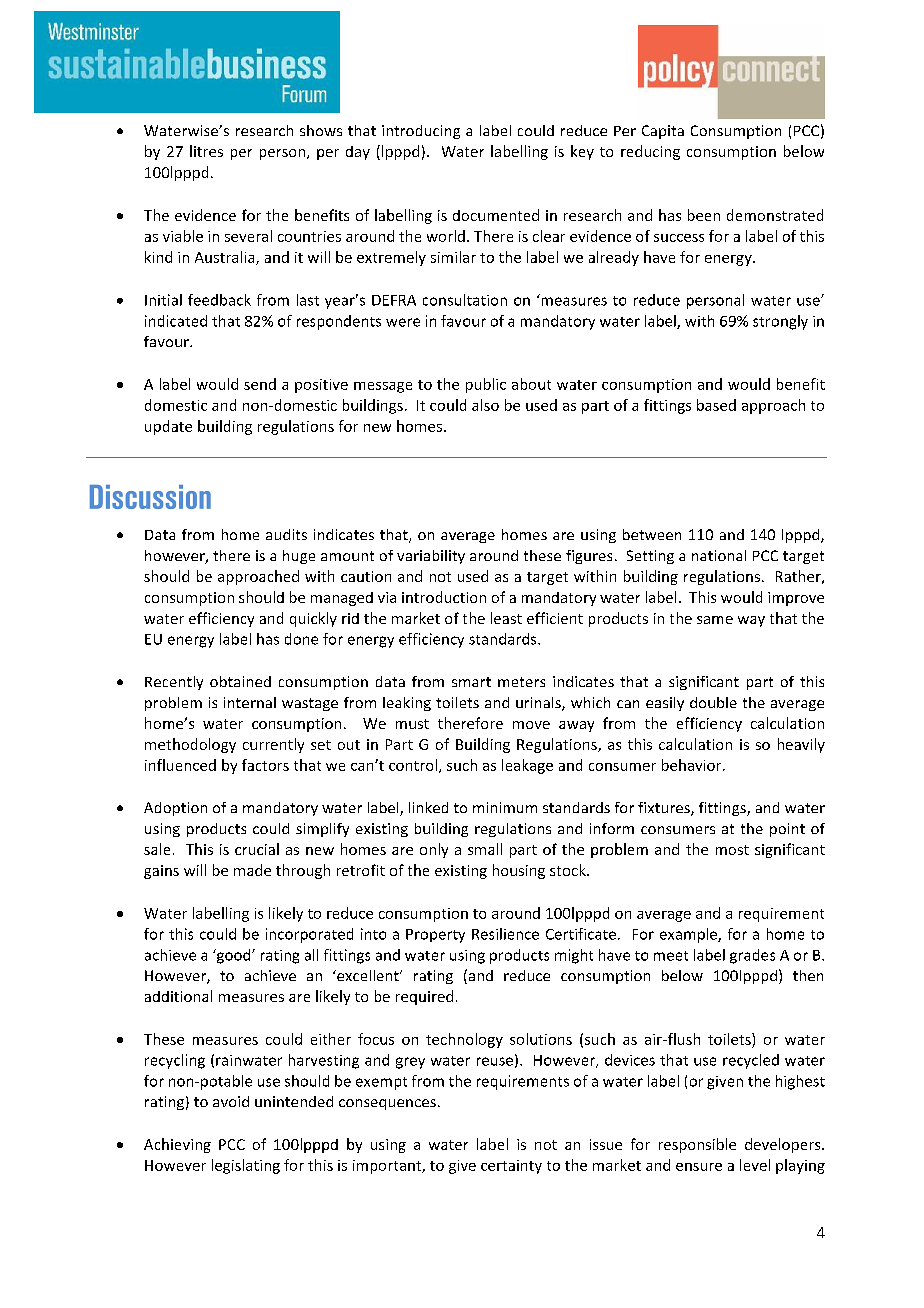  I want to click on litres, so click(206, 151).
